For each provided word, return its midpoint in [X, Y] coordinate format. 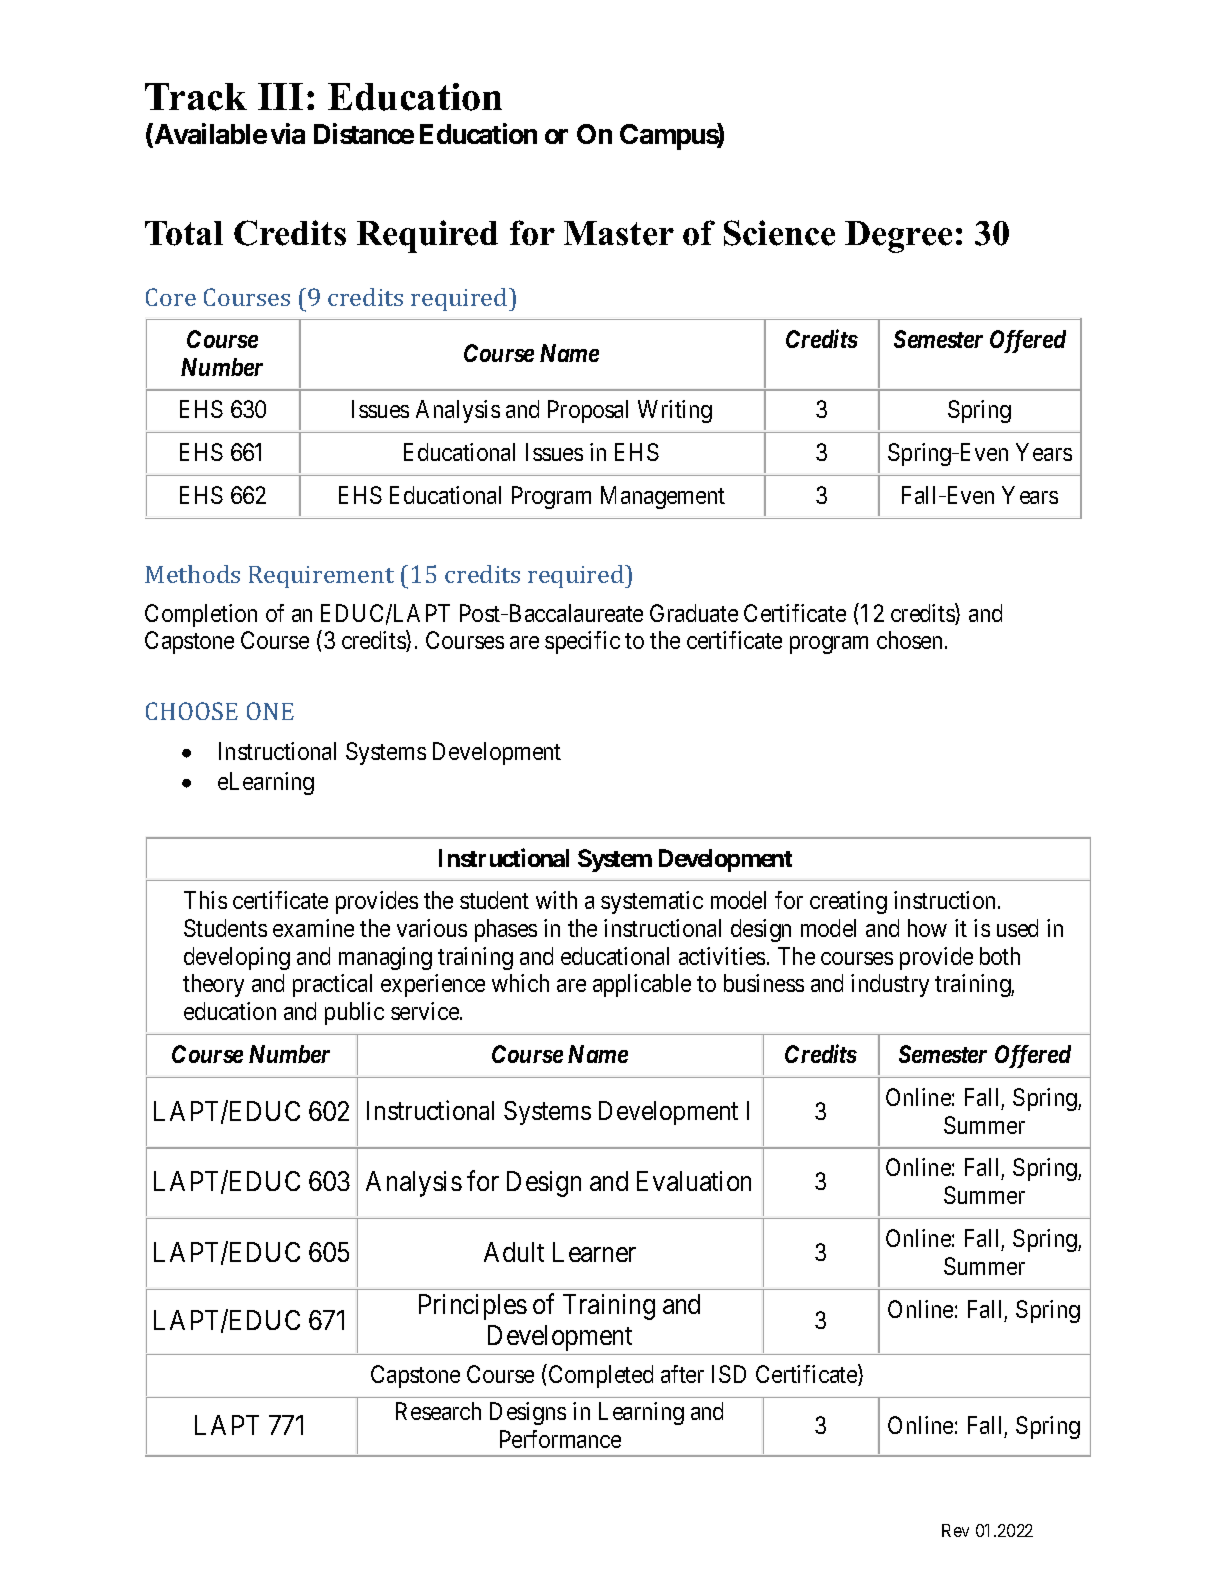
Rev [955, 1530]
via [288, 133]
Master [619, 233]
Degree [898, 237]
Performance [560, 1439]
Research [438, 1411]
